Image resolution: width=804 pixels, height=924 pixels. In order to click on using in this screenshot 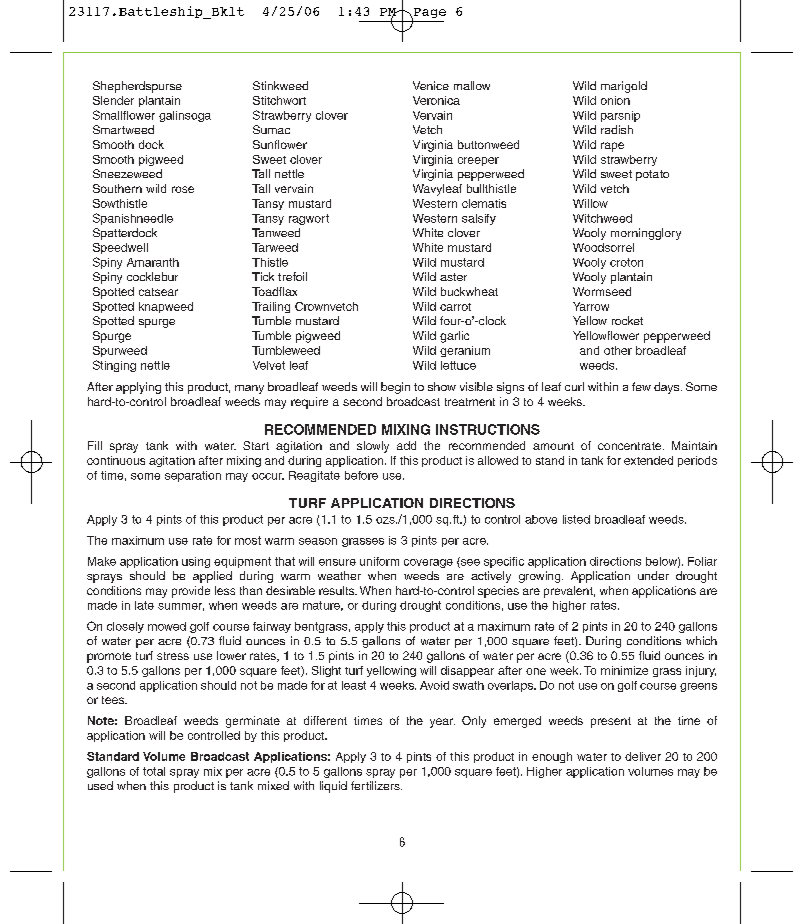, I will do `click(196, 562)`.
